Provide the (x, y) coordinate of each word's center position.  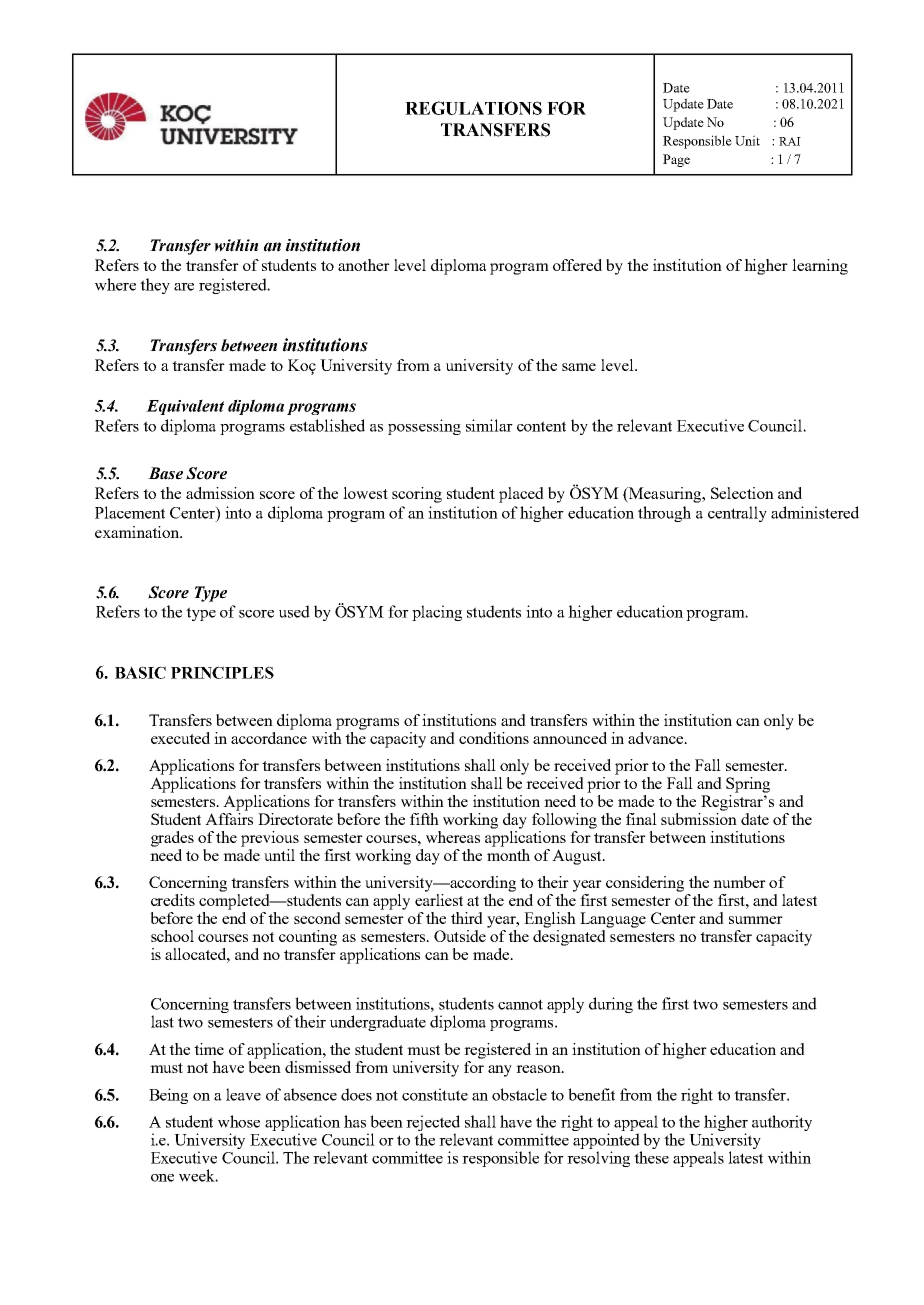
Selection (742, 493)
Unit (747, 140)
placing (437, 613)
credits (173, 900)
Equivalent (185, 407)
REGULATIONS (473, 108)
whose (239, 1121)
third (467, 918)
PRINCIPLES (222, 672)
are (184, 287)
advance (656, 738)
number (739, 882)
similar (489, 425)
